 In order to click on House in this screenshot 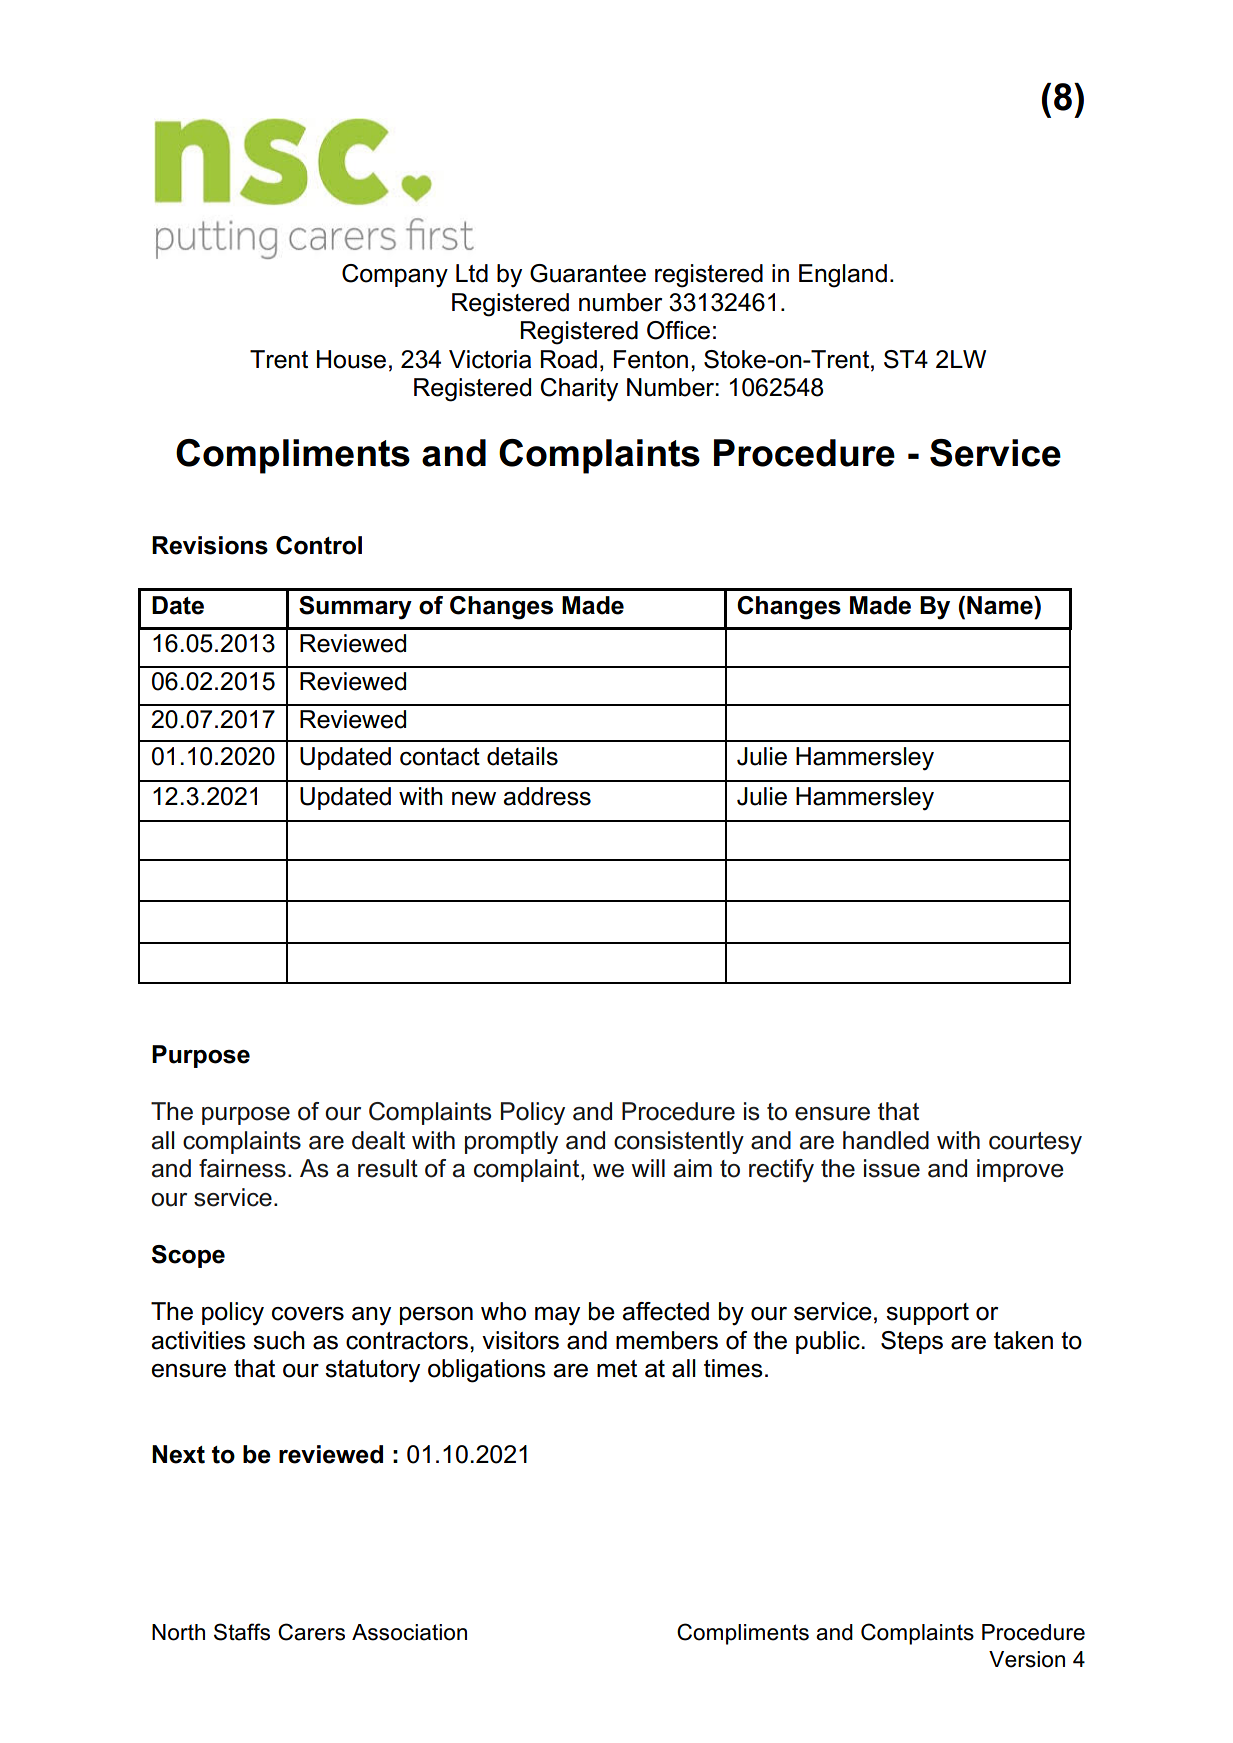, I will do `click(351, 359)`.
